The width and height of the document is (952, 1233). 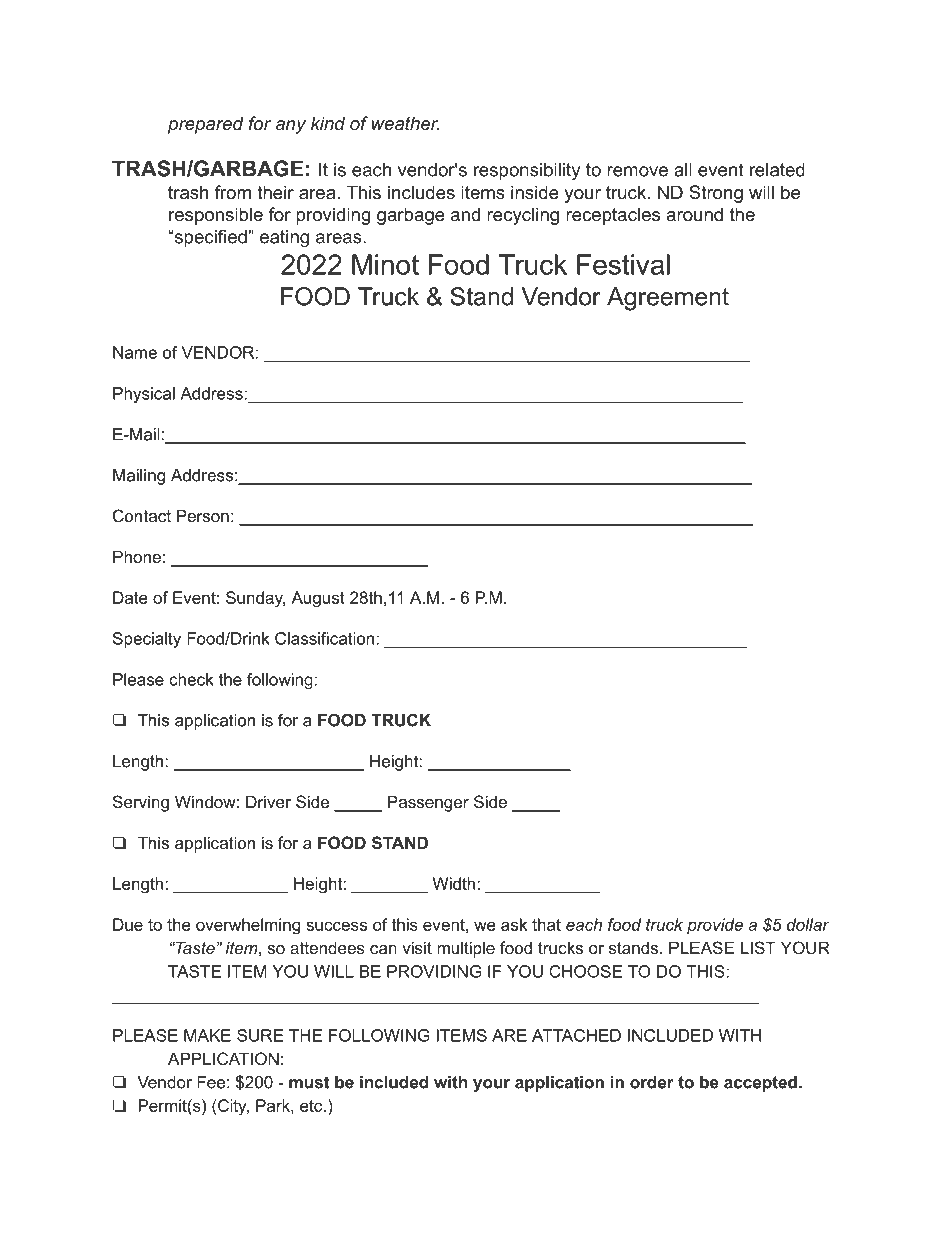 I want to click on responsibility, so click(x=527, y=171).
